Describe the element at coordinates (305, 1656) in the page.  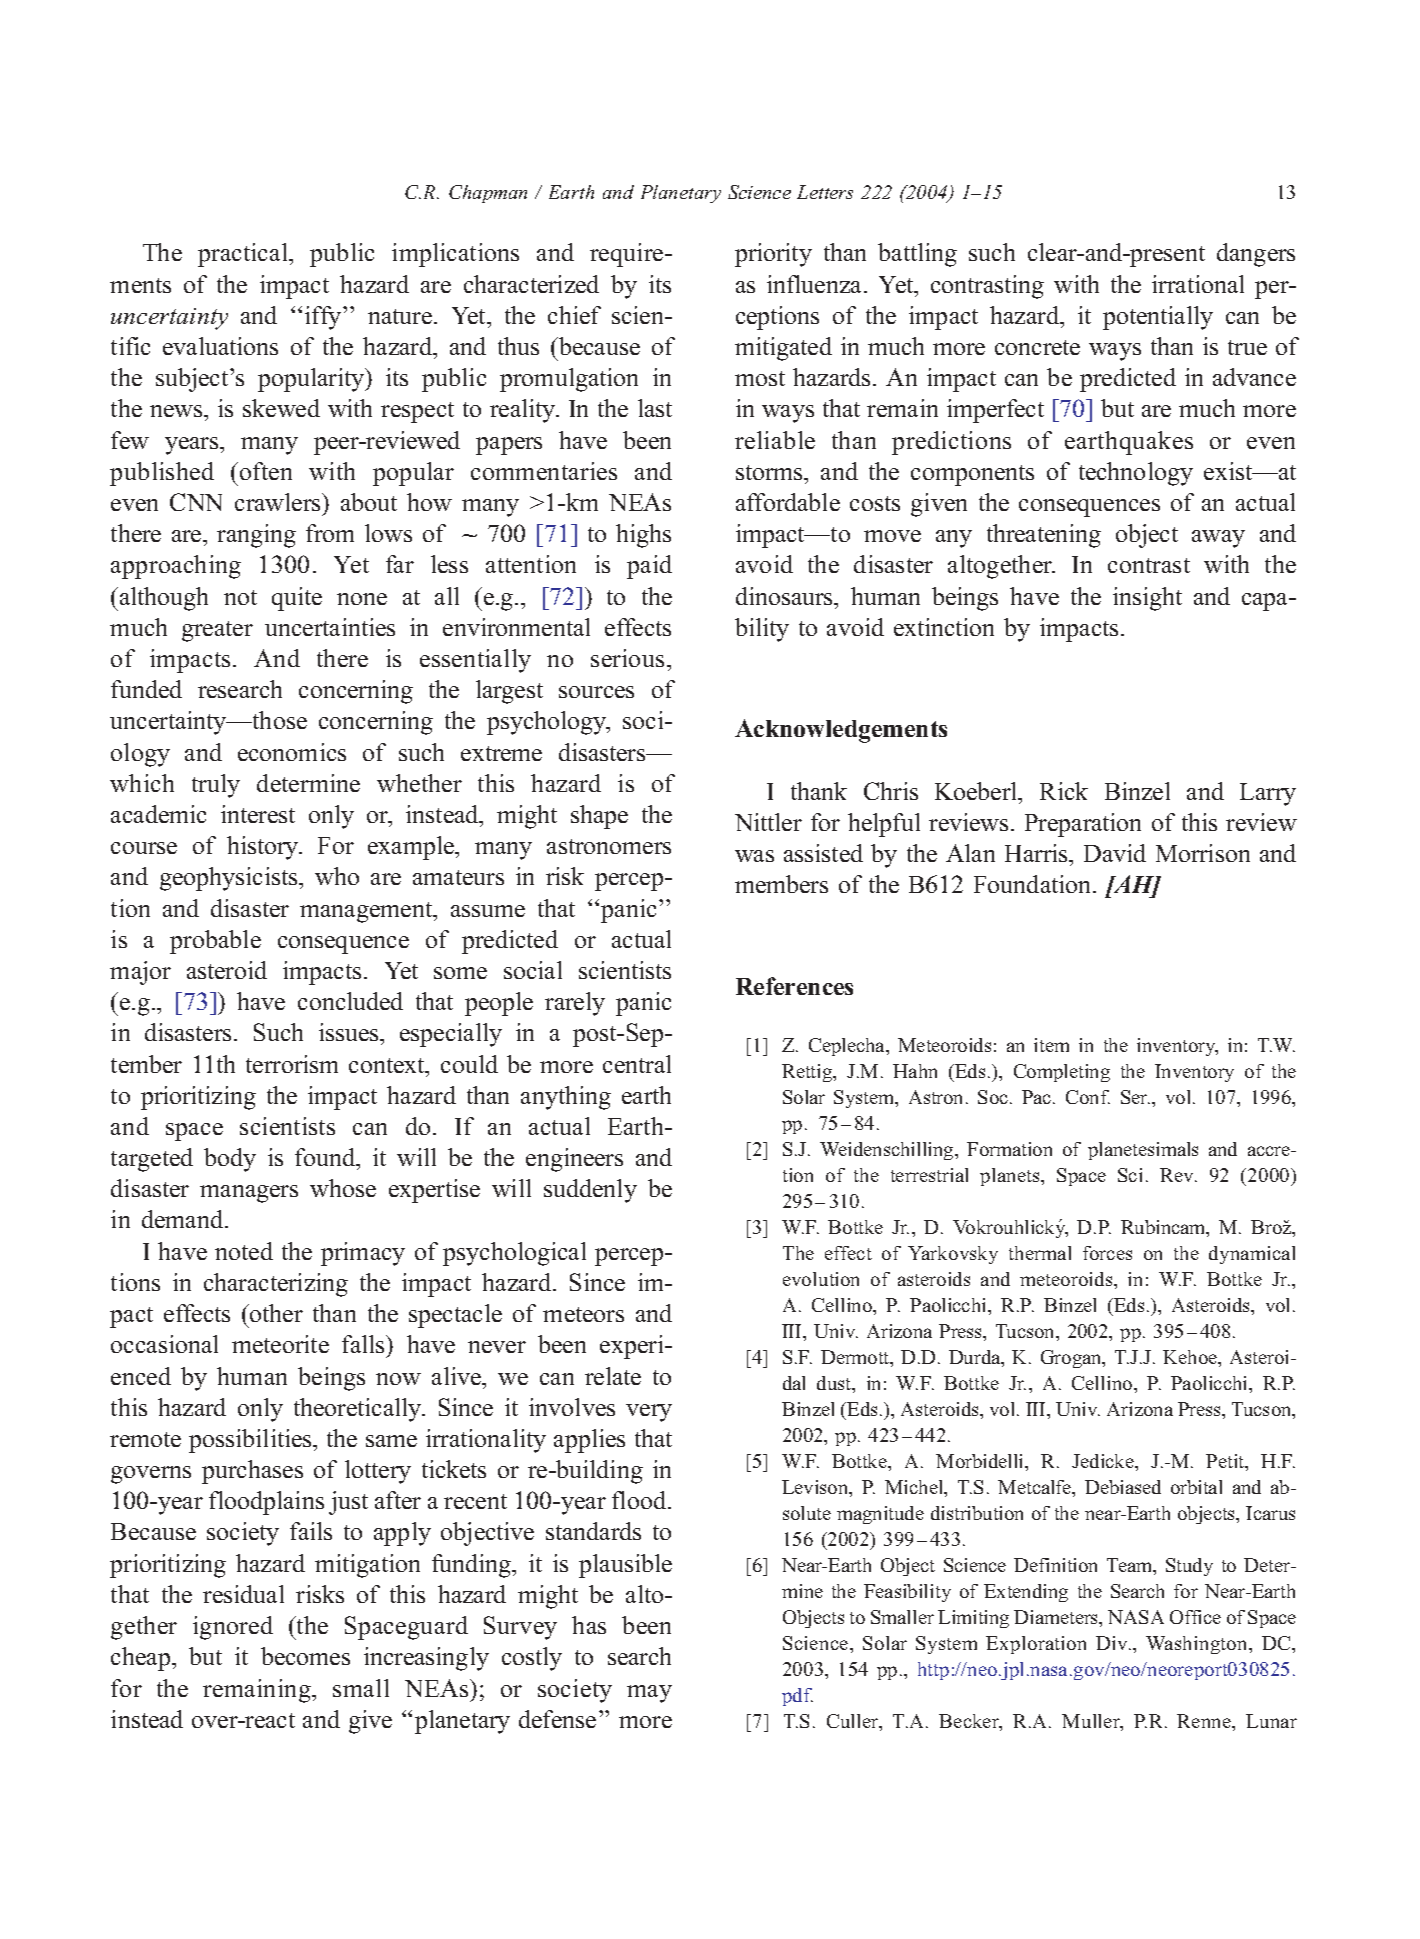
I see `becomes` at that location.
